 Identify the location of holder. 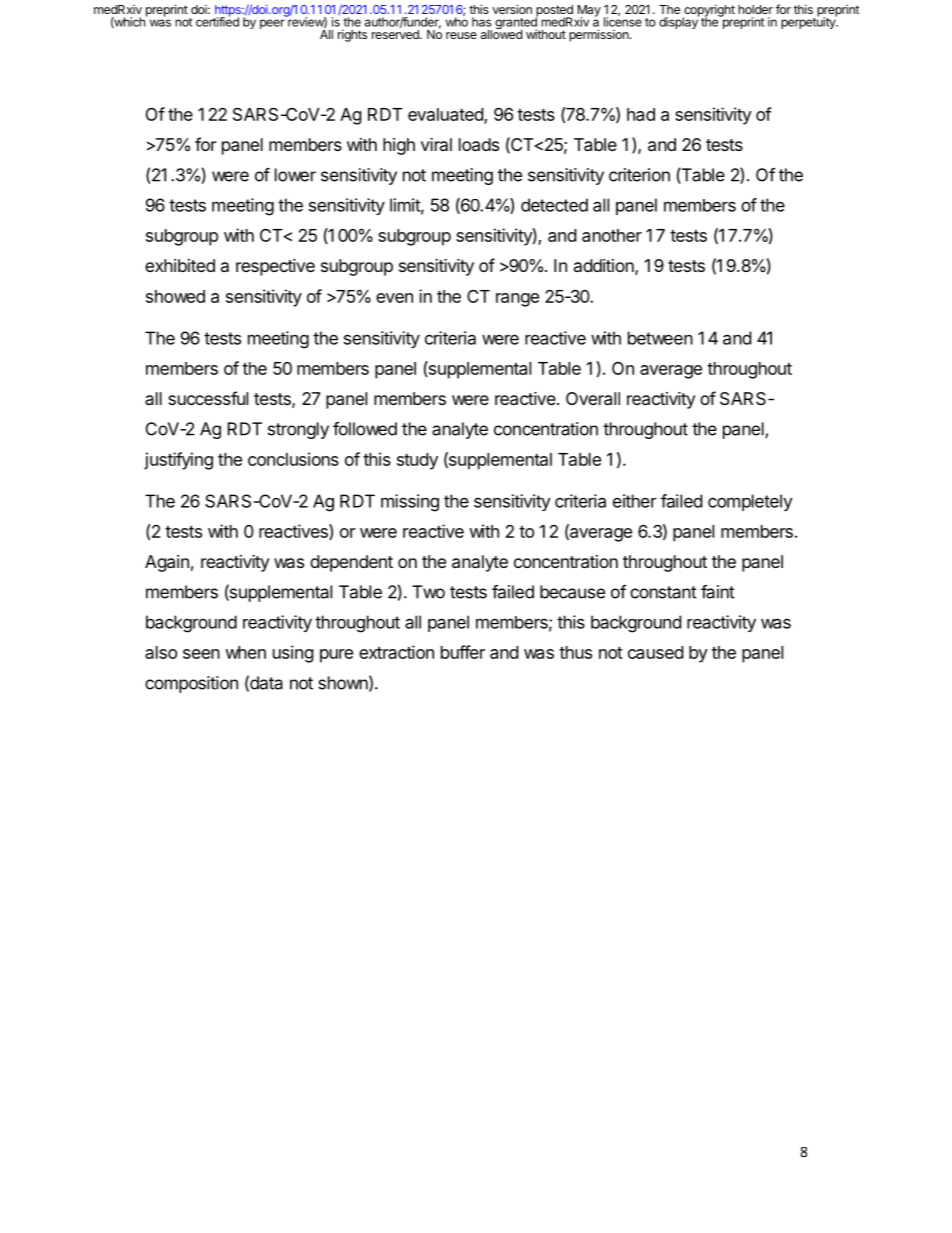
(755, 9).
